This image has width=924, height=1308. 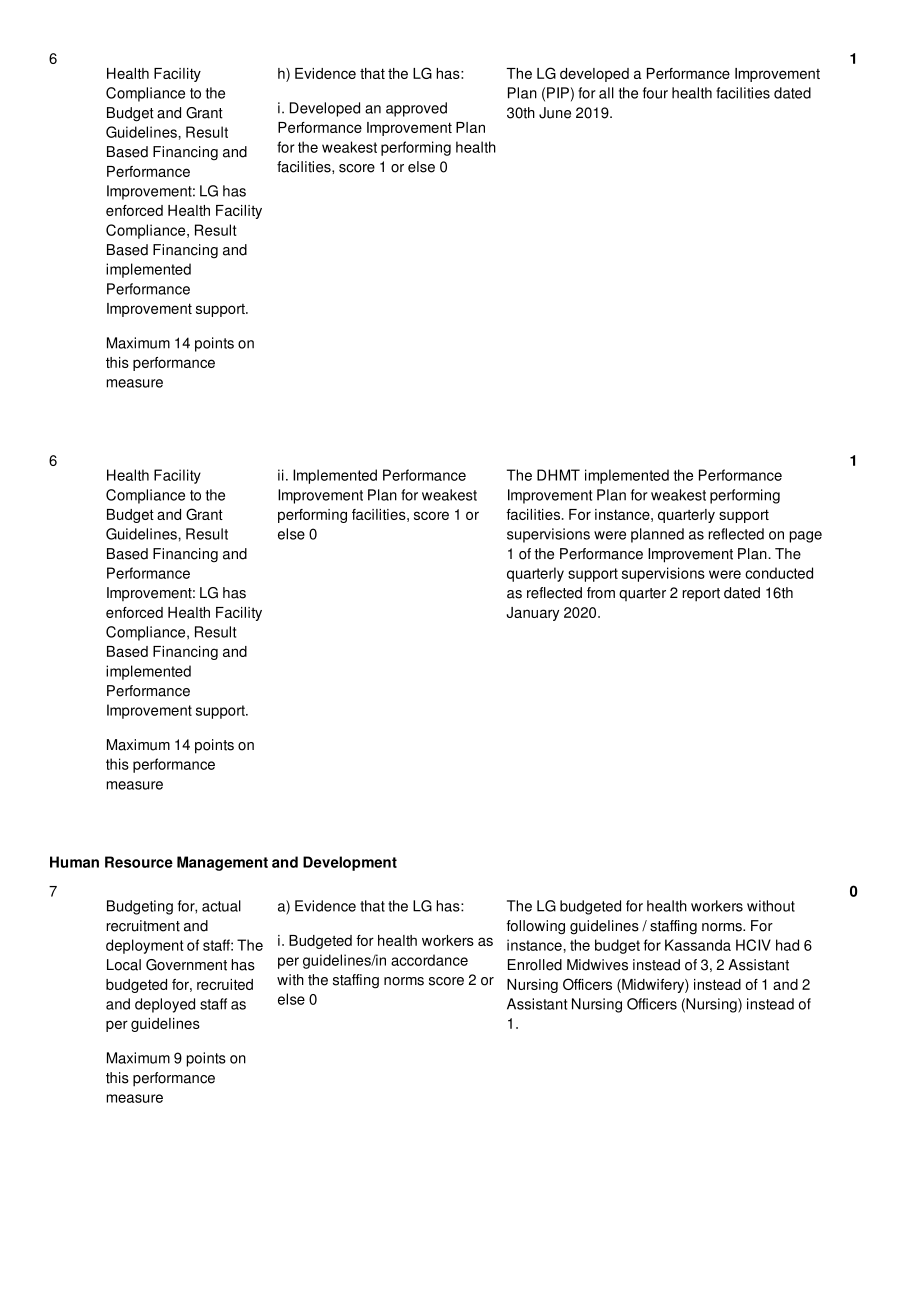 What do you see at coordinates (806, 537) in the image?
I see `page` at bounding box center [806, 537].
